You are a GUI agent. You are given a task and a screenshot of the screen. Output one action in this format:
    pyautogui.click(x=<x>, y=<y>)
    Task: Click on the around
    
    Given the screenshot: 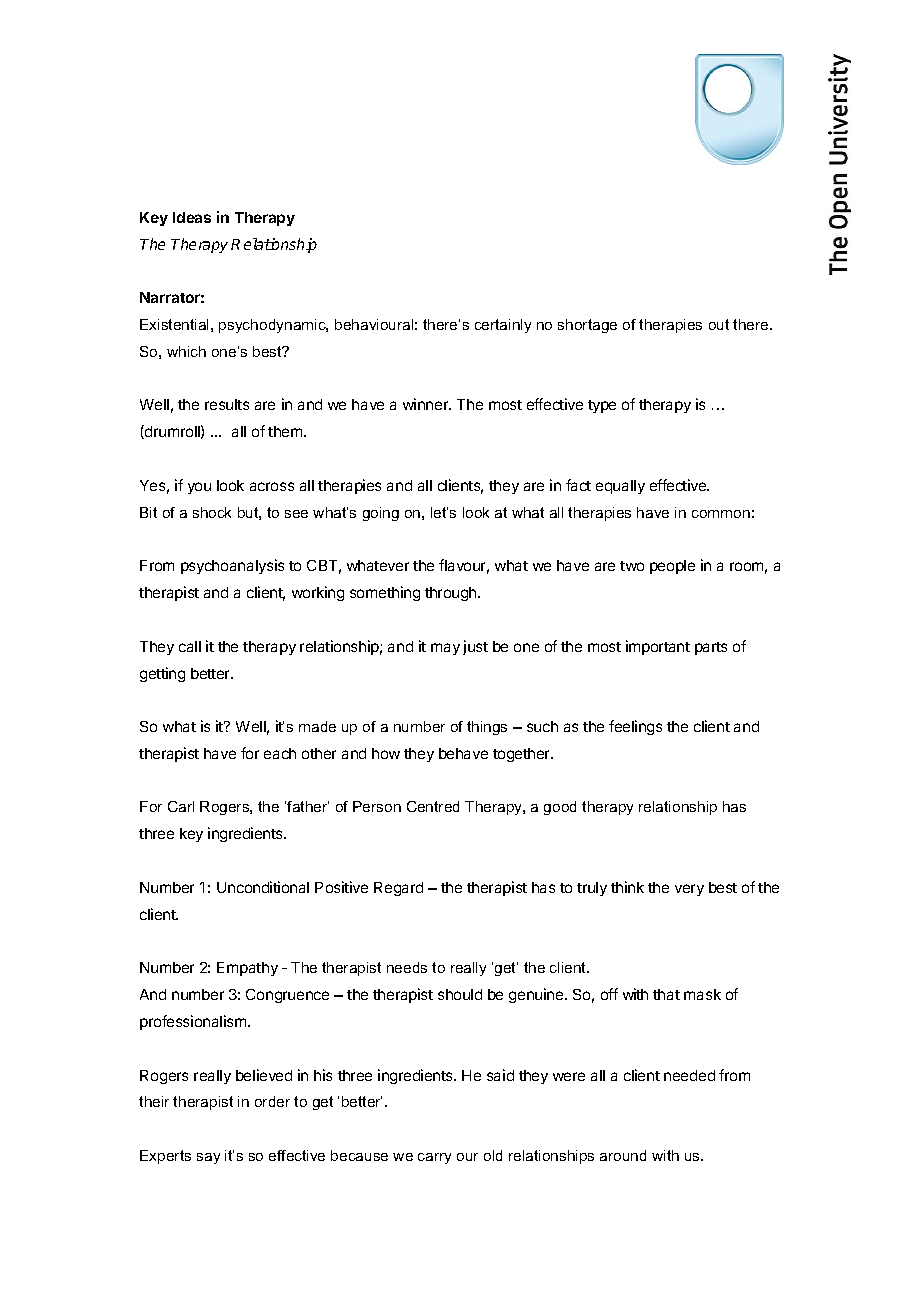 What is the action you would take?
    pyautogui.click(x=623, y=1155)
